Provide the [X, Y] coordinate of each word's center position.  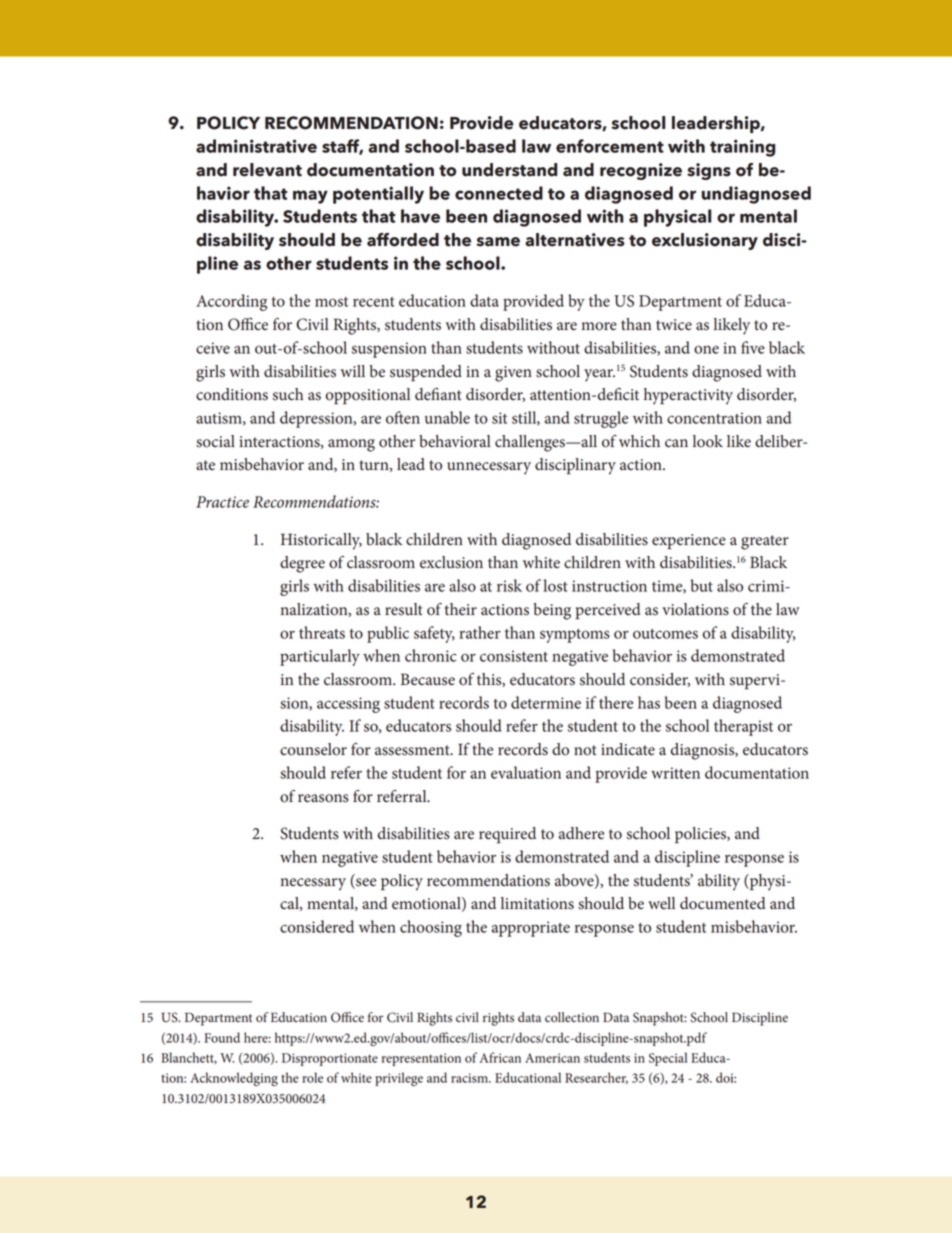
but [702, 585]
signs [709, 171]
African [500, 1057]
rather [480, 632]
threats [322, 632]
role [312, 1077]
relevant [267, 170]
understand [509, 170]
